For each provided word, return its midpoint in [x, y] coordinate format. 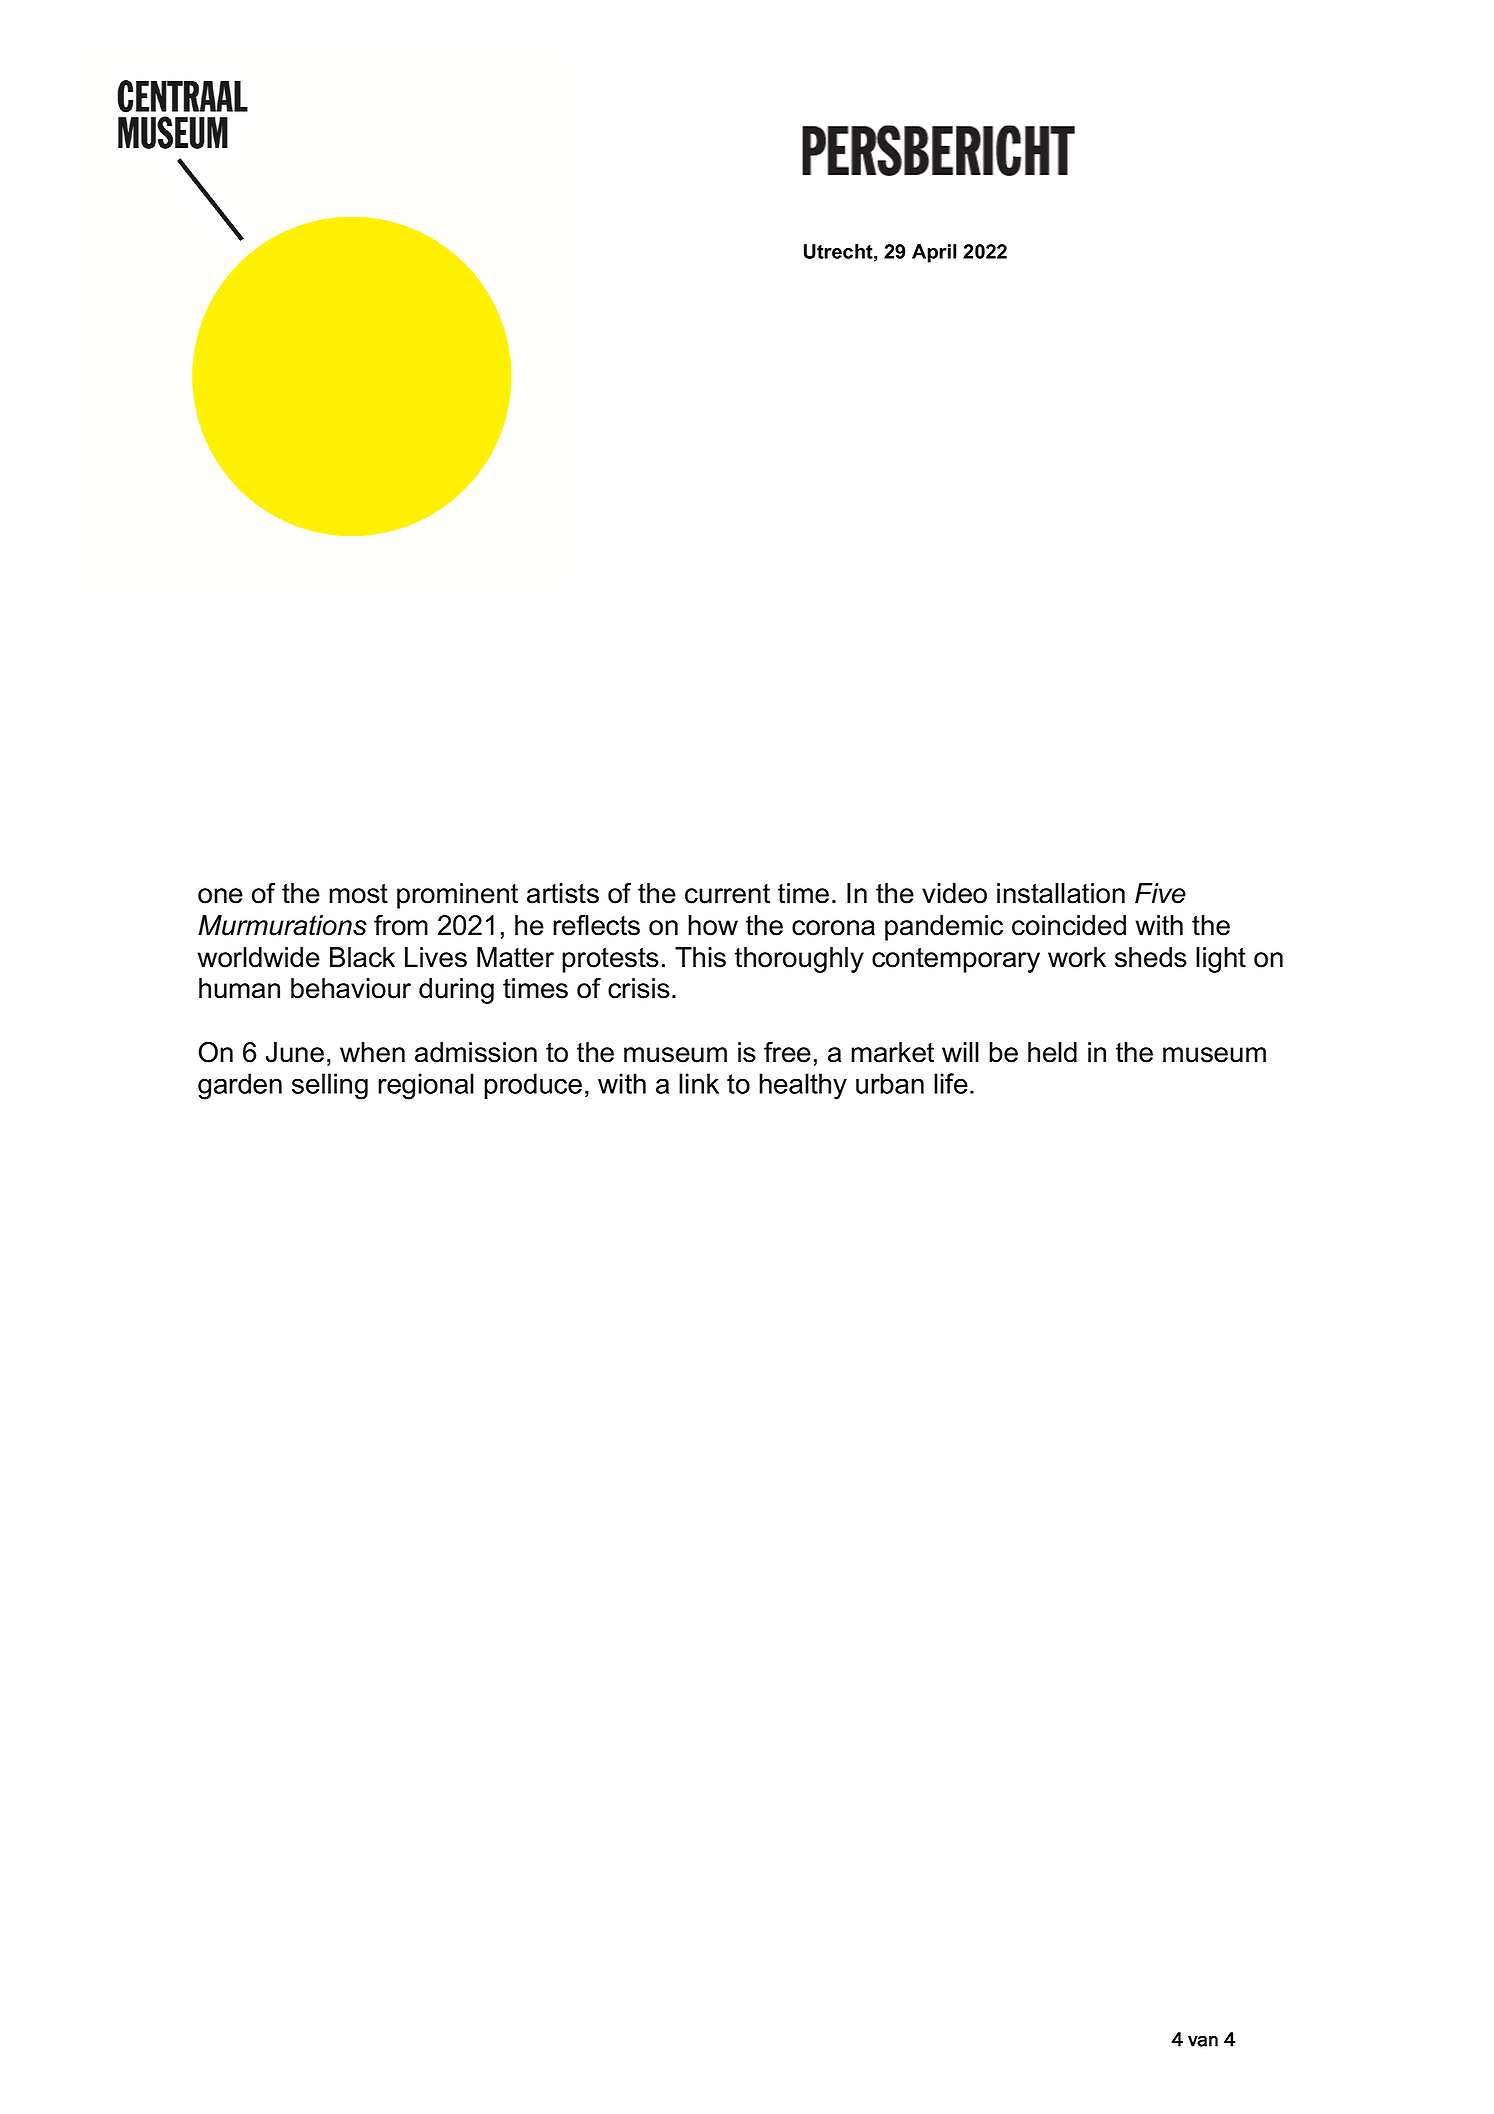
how [713, 925]
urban [890, 1083]
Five [1160, 893]
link [699, 1083]
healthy [803, 1086]
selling [330, 1086]
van [1203, 2041]
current [727, 894]
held [1052, 1052]
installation [1061, 893]
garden [240, 1086]
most [358, 894]
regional [426, 1086]
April [934, 253]
